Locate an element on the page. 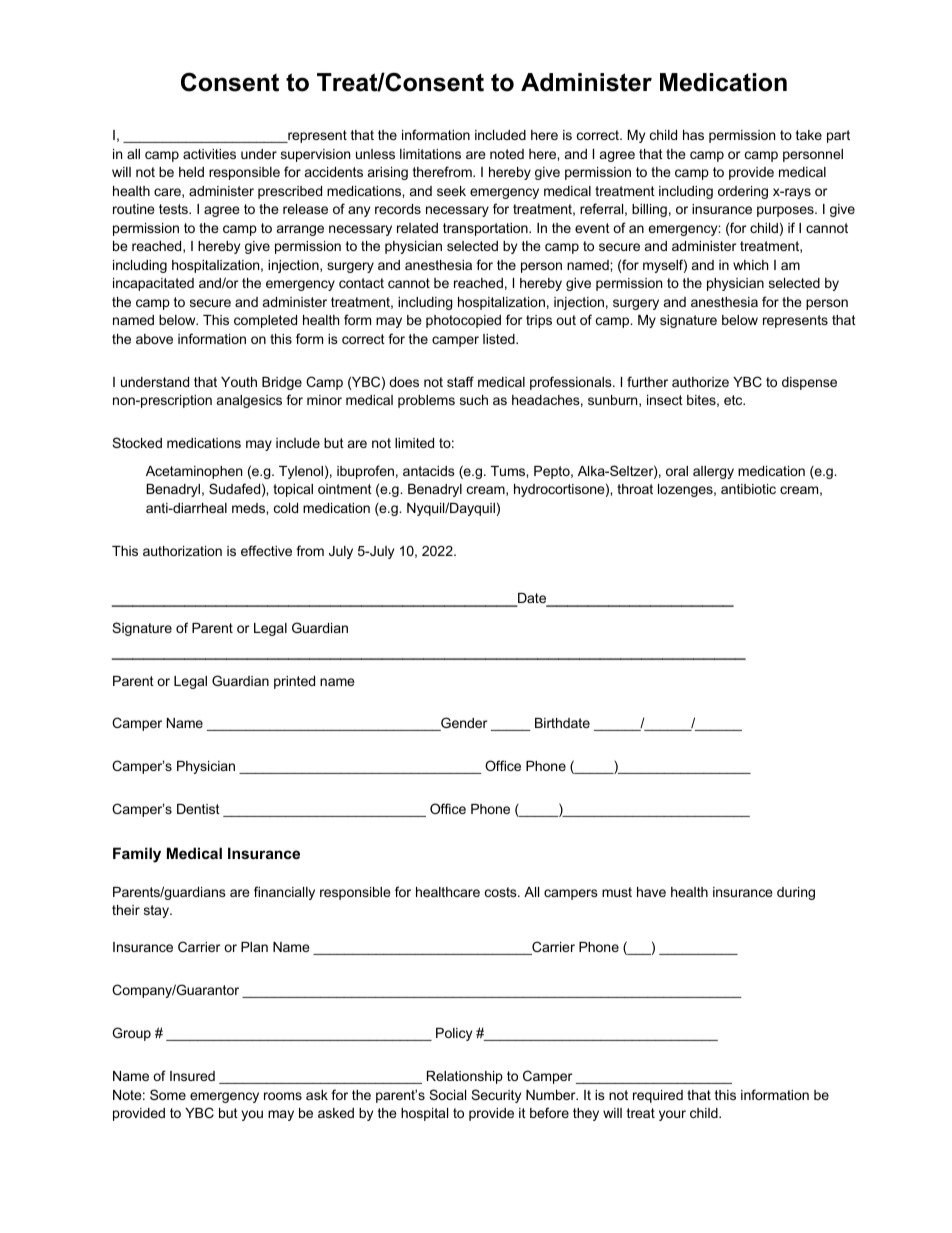  allergy is located at coordinates (713, 472).
